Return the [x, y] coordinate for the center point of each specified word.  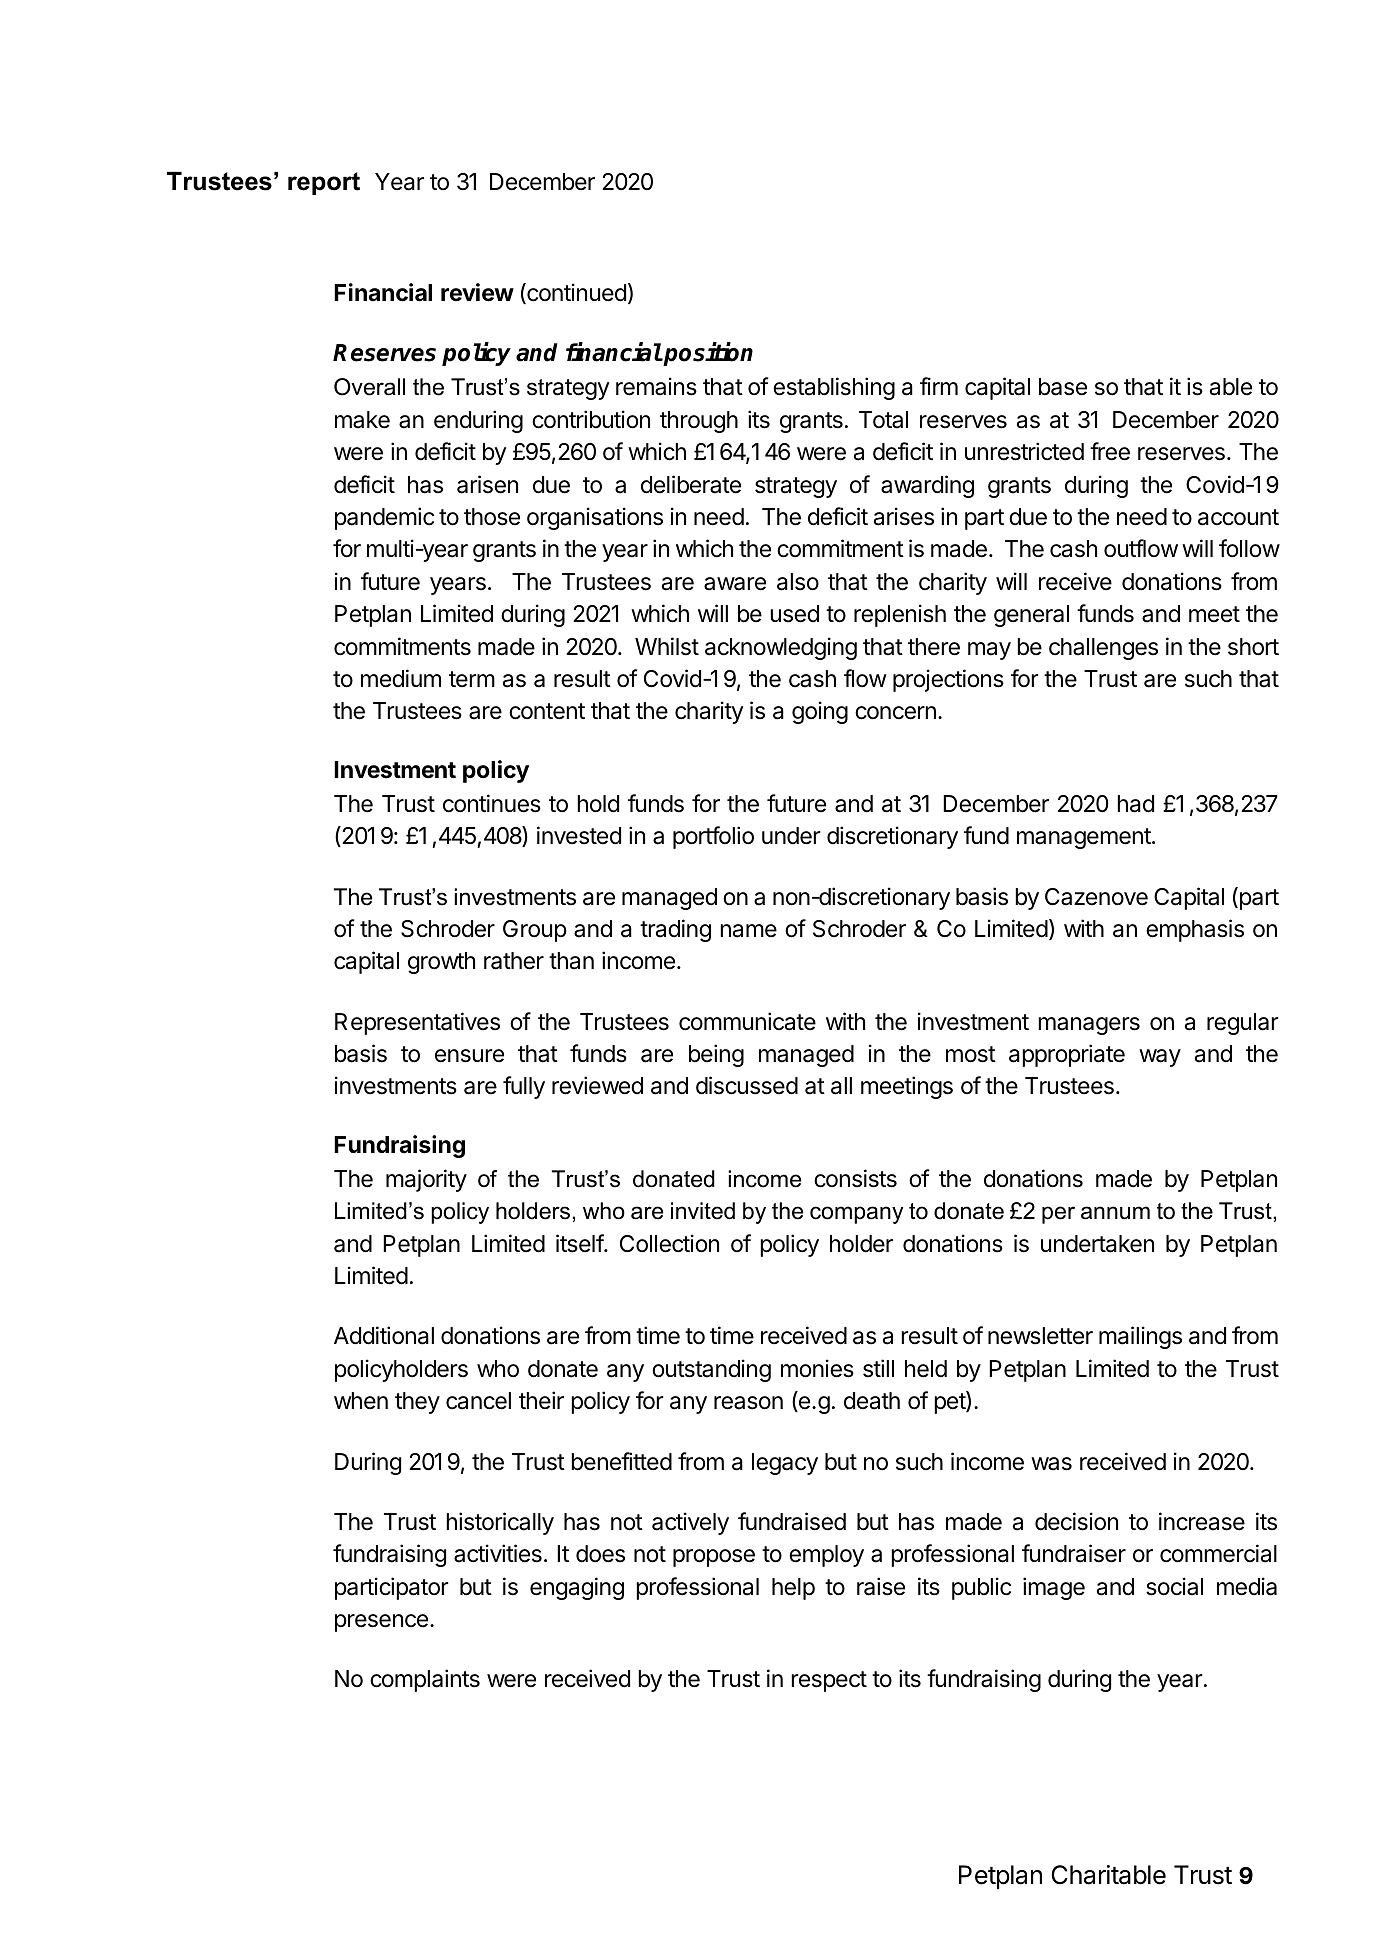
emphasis [1195, 930]
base [1063, 387]
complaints [425, 1680]
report [324, 183]
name [748, 931]
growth [441, 963]
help [793, 1589]
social [1174, 1586]
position [707, 354]
